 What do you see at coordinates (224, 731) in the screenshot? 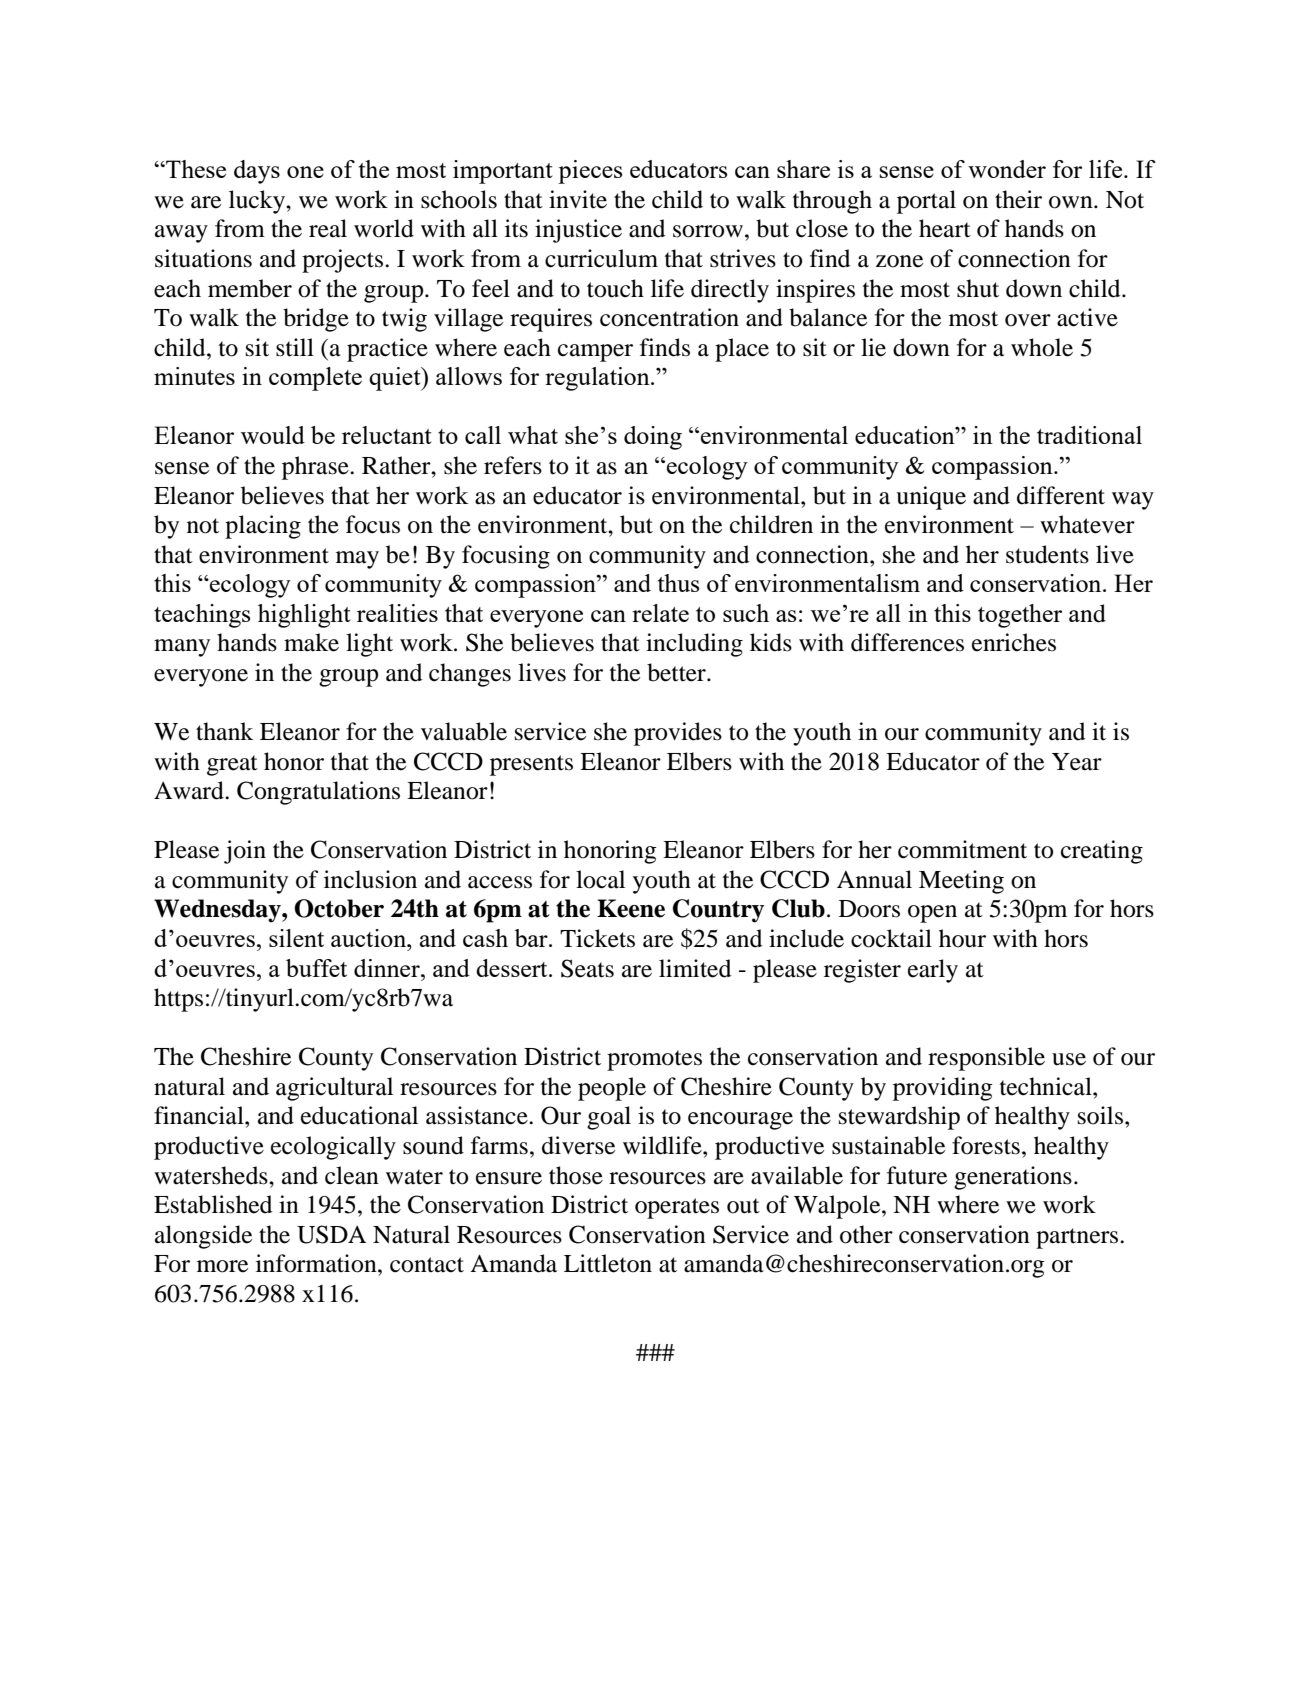
I see `thank` at bounding box center [224, 731].
